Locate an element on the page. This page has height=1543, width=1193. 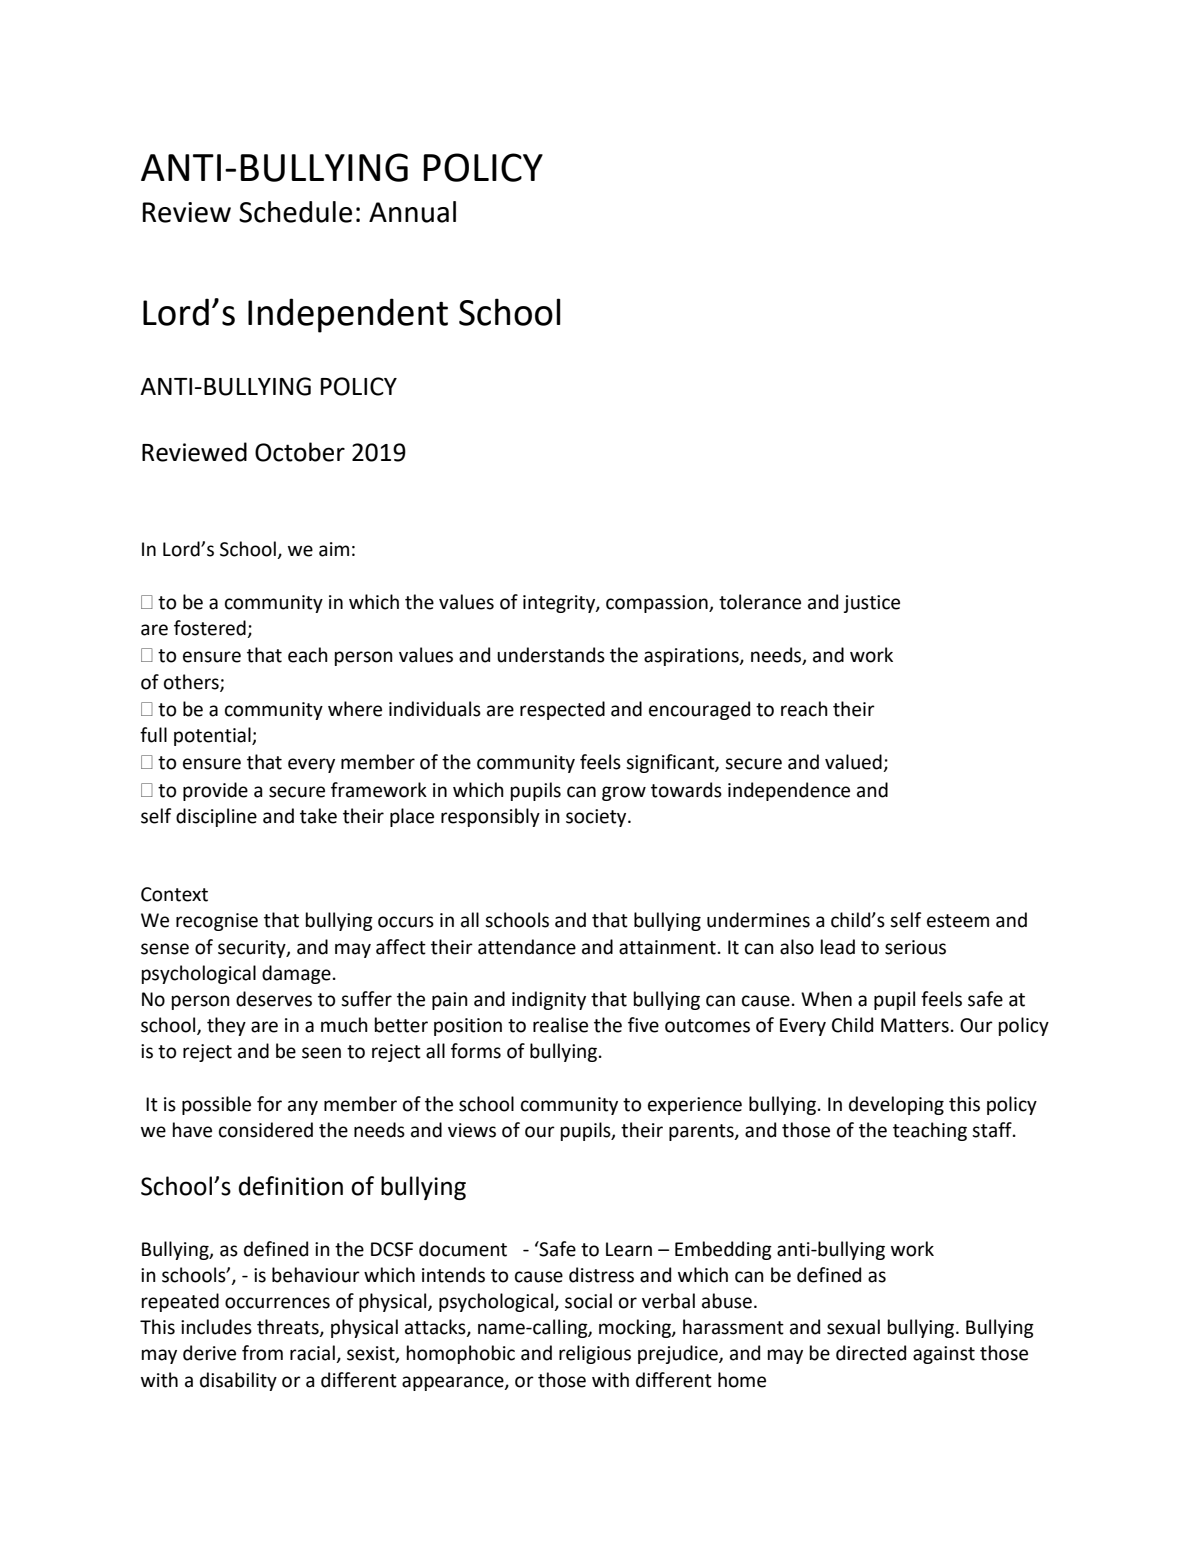
valued is located at coordinates (854, 763).
